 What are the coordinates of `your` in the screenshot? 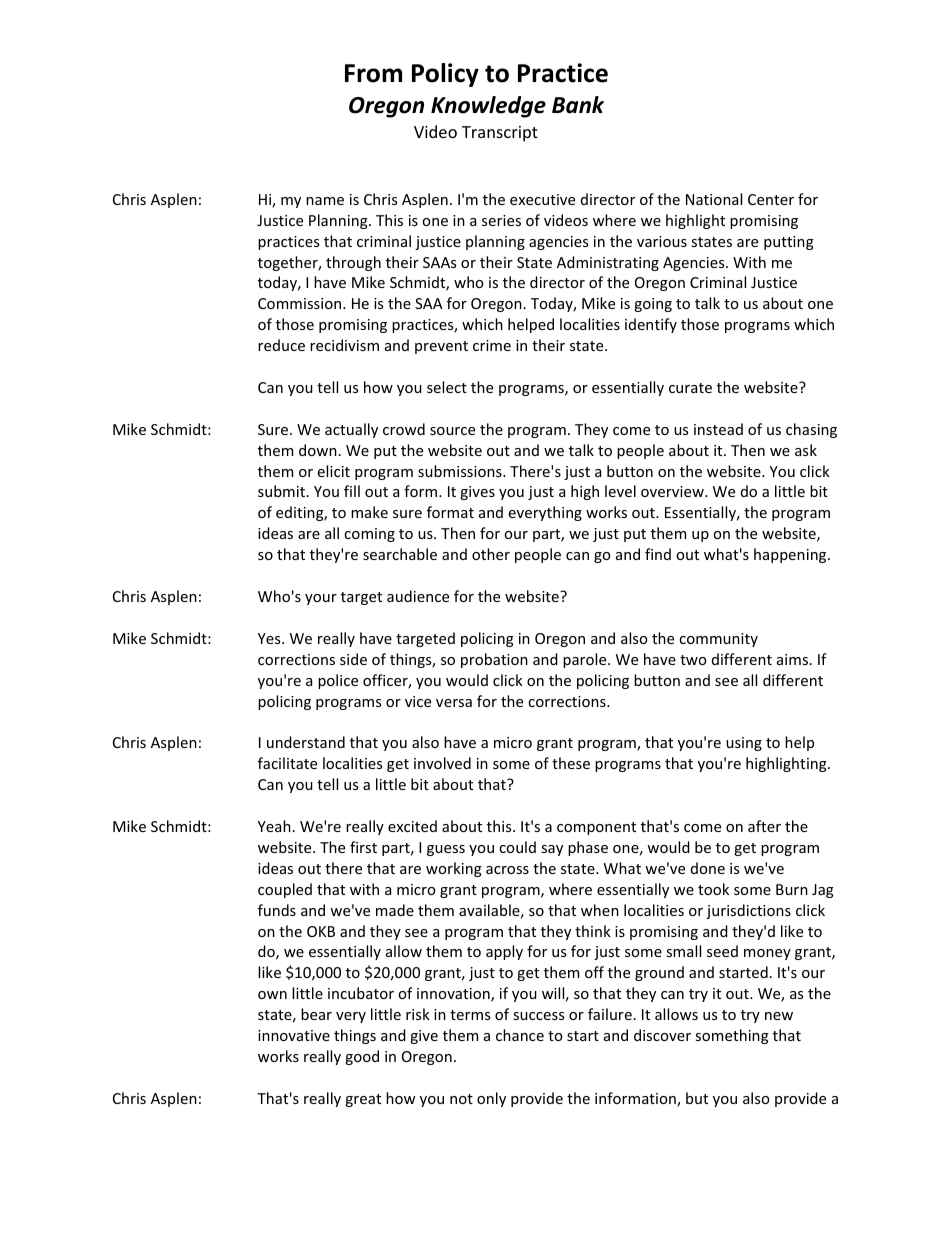 It's located at (321, 599).
